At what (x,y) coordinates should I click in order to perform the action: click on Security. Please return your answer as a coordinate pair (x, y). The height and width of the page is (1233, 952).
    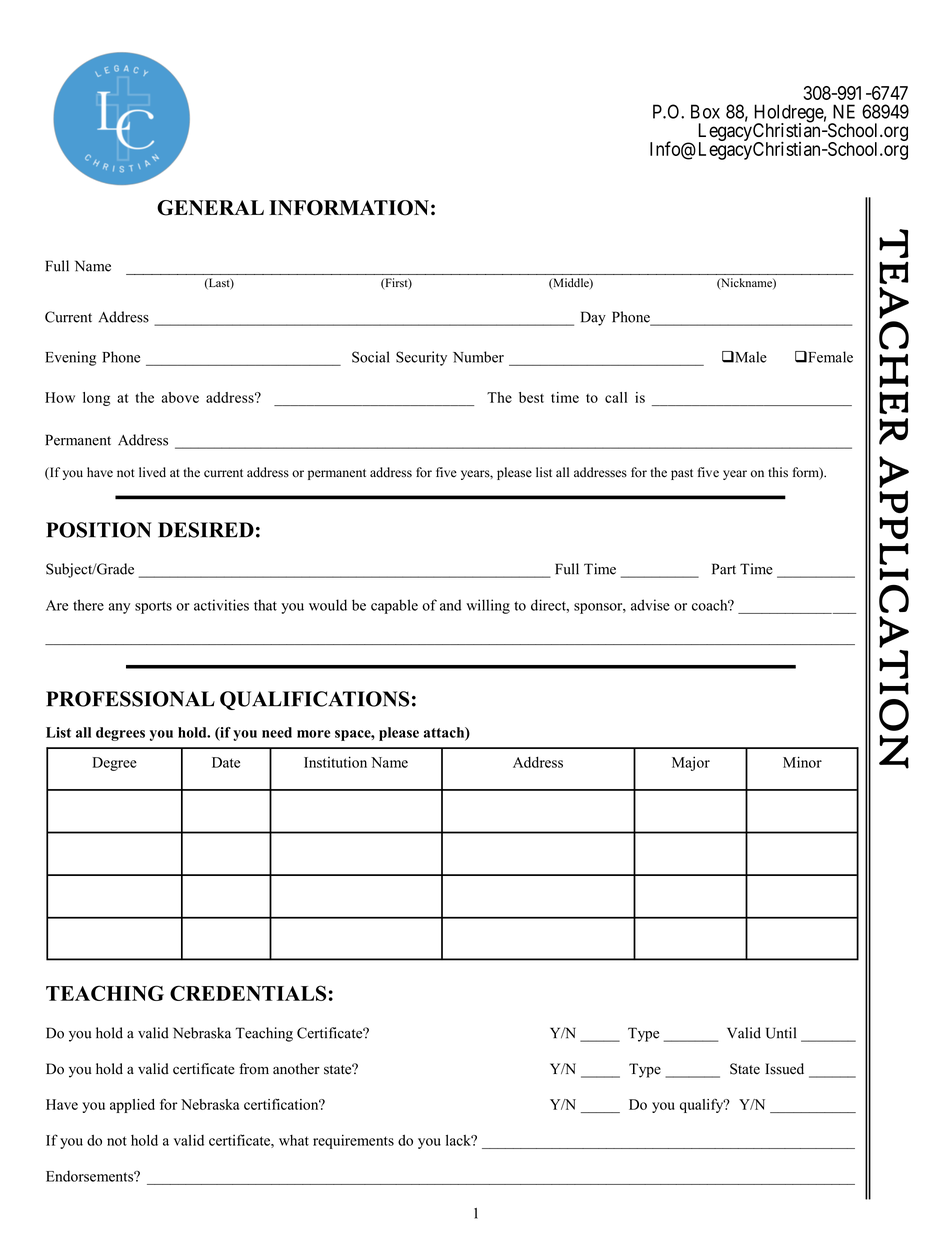
    Looking at the image, I should click on (421, 358).
